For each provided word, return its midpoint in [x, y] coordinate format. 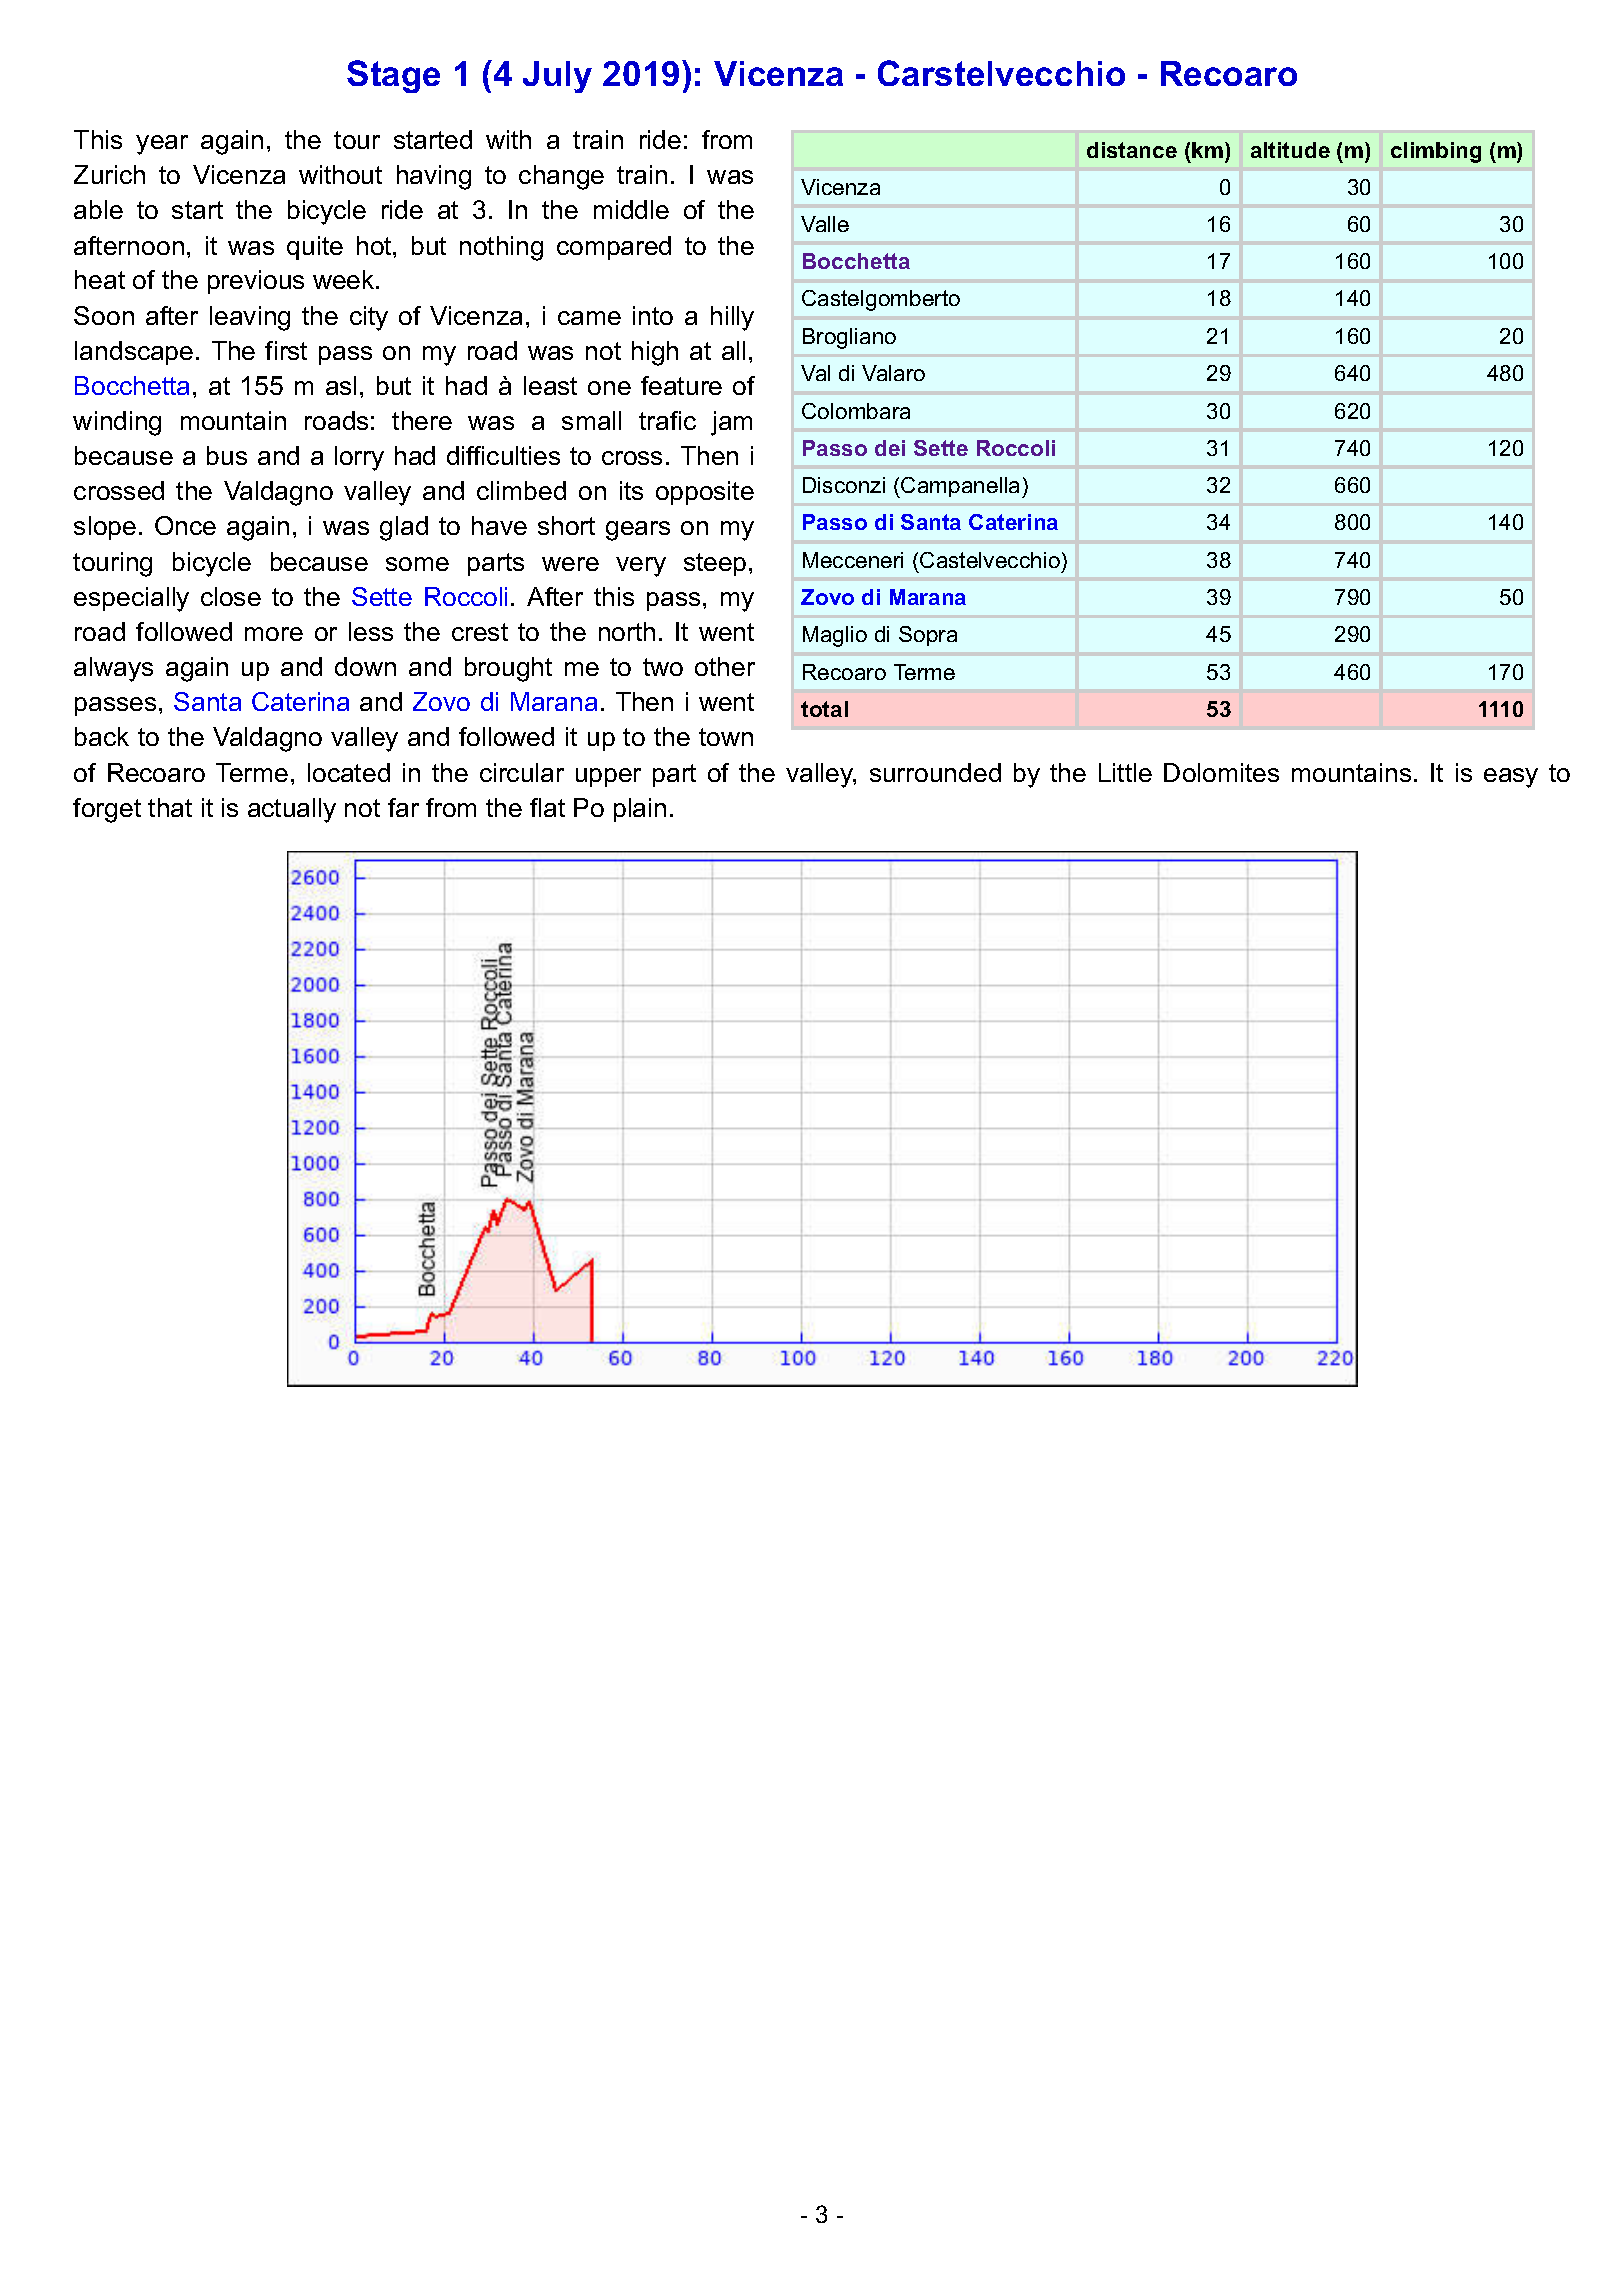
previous [256, 282]
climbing [1436, 152]
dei [890, 448]
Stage [393, 76]
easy [1511, 778]
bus [227, 455]
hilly [732, 318]
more [274, 634]
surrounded [935, 772]
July [557, 77]
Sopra [928, 636]
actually [292, 810]
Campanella [962, 487]
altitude [1290, 150]
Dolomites [1221, 772]
